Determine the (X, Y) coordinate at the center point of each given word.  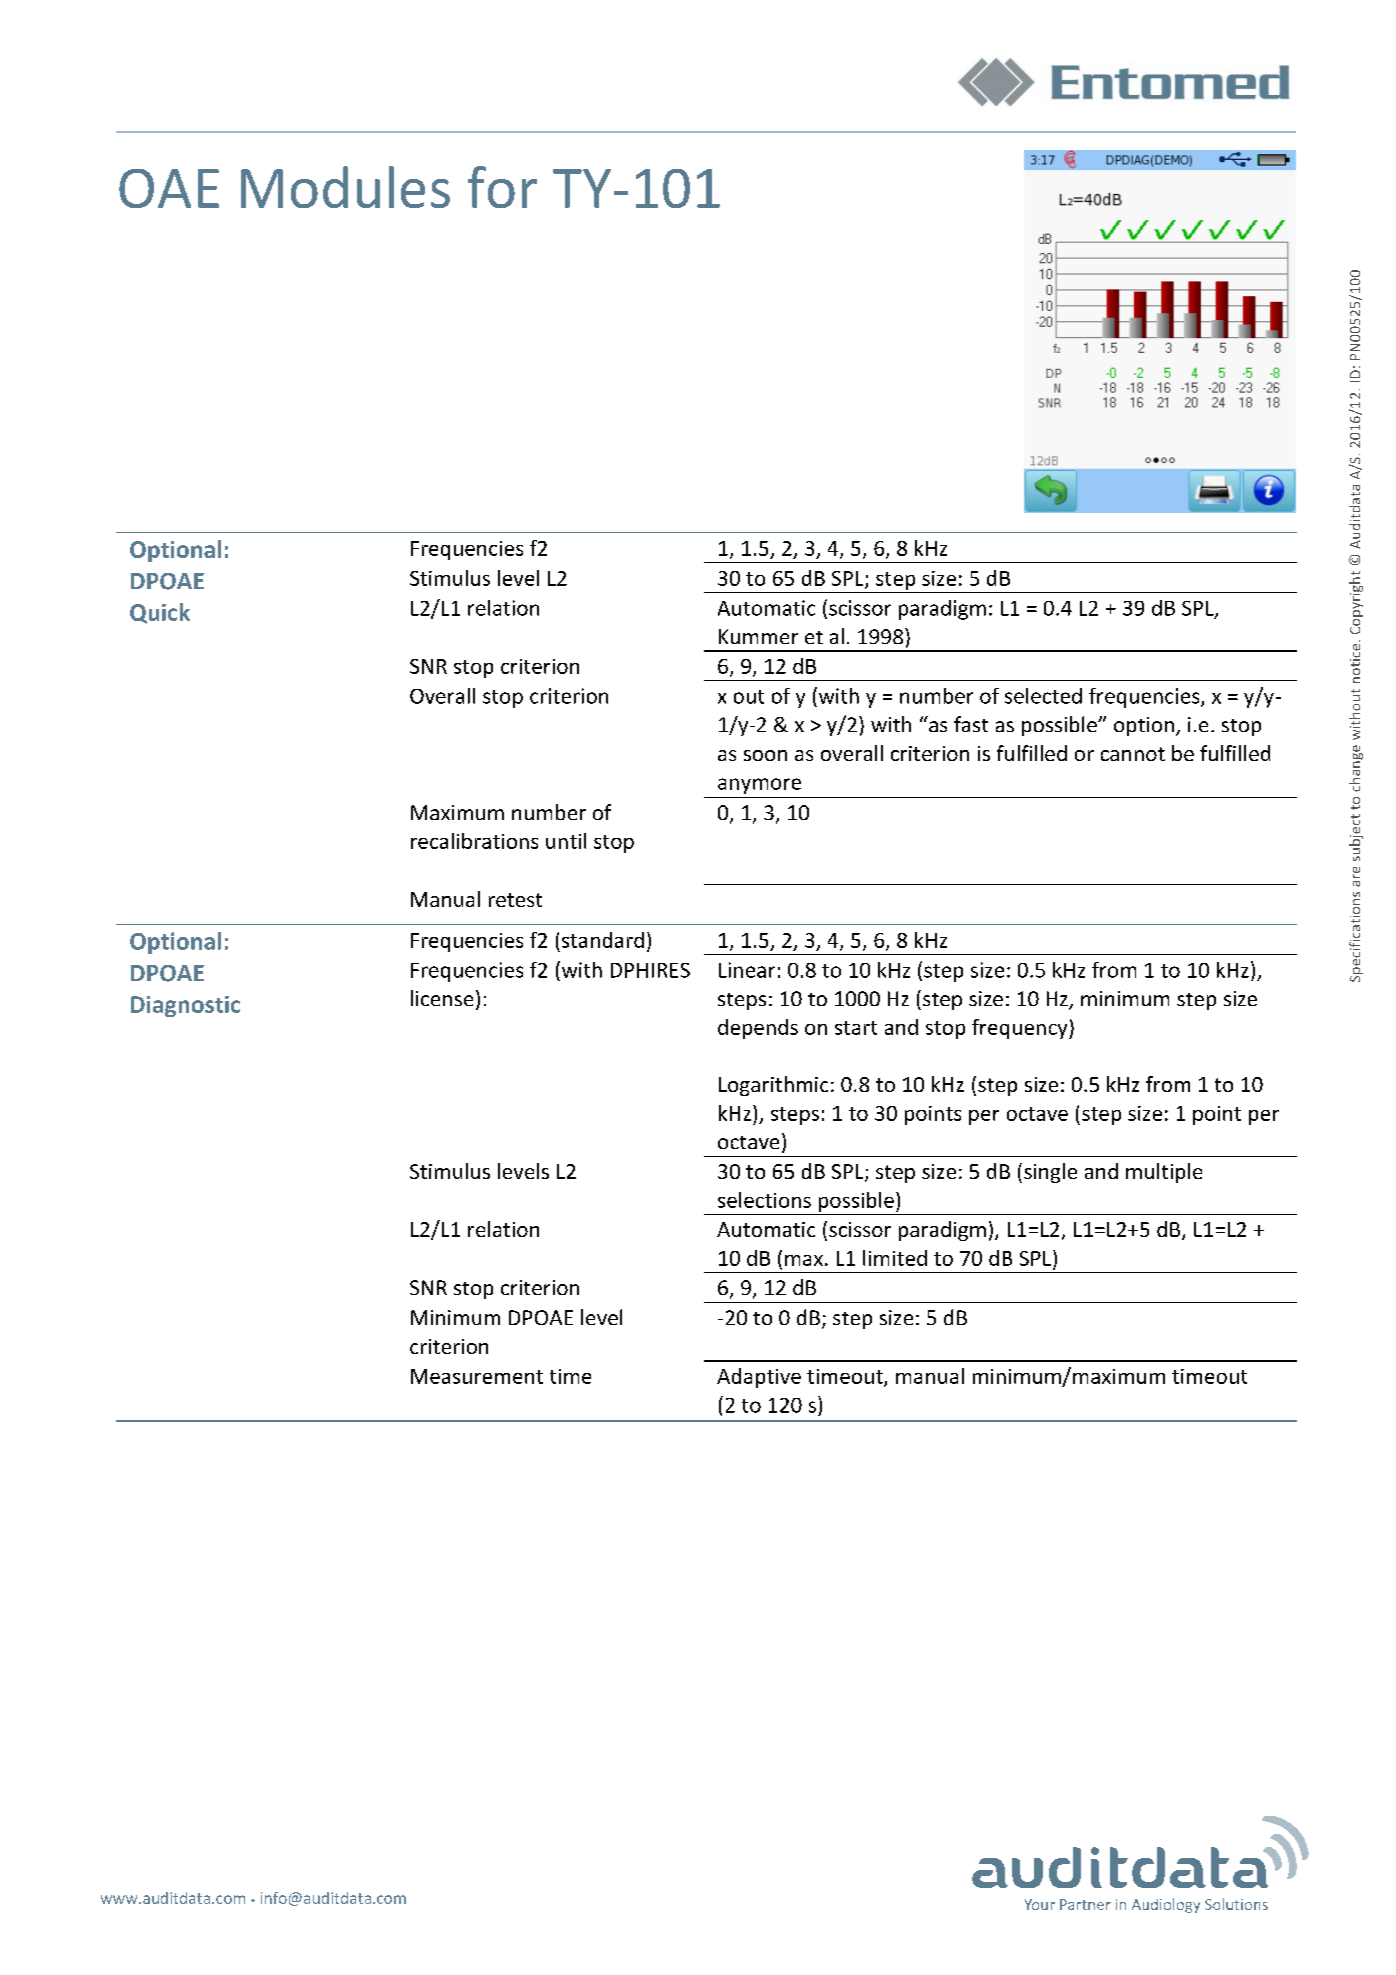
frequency (1021, 1029)
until (566, 841)
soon (765, 755)
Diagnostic (185, 1006)
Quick (160, 613)
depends (758, 1029)
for (502, 187)
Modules (345, 187)
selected (1043, 696)
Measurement (477, 1376)
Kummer (758, 636)
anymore (759, 786)
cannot (1133, 754)
